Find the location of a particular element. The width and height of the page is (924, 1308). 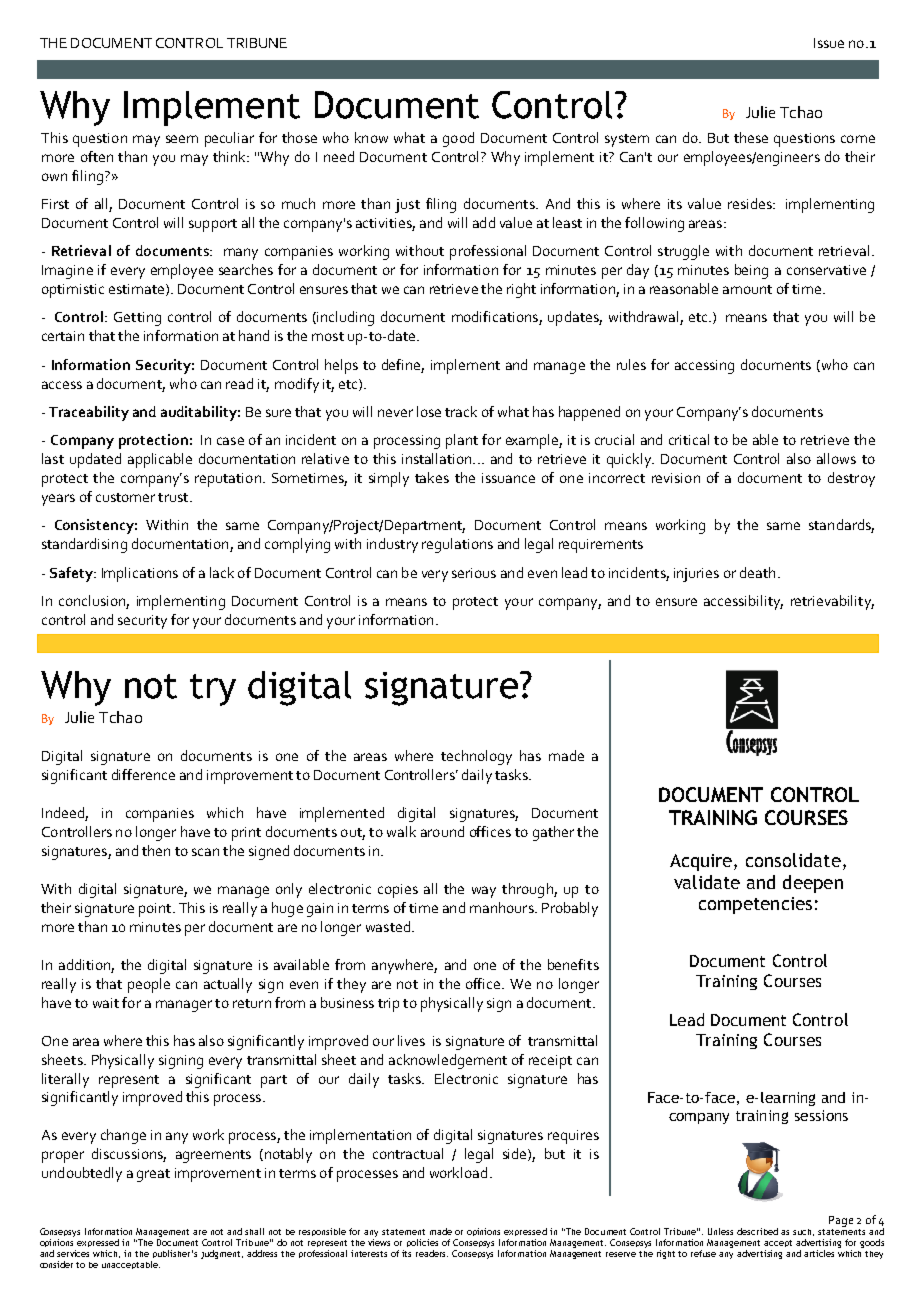

competencies is located at coordinates (755, 905).
